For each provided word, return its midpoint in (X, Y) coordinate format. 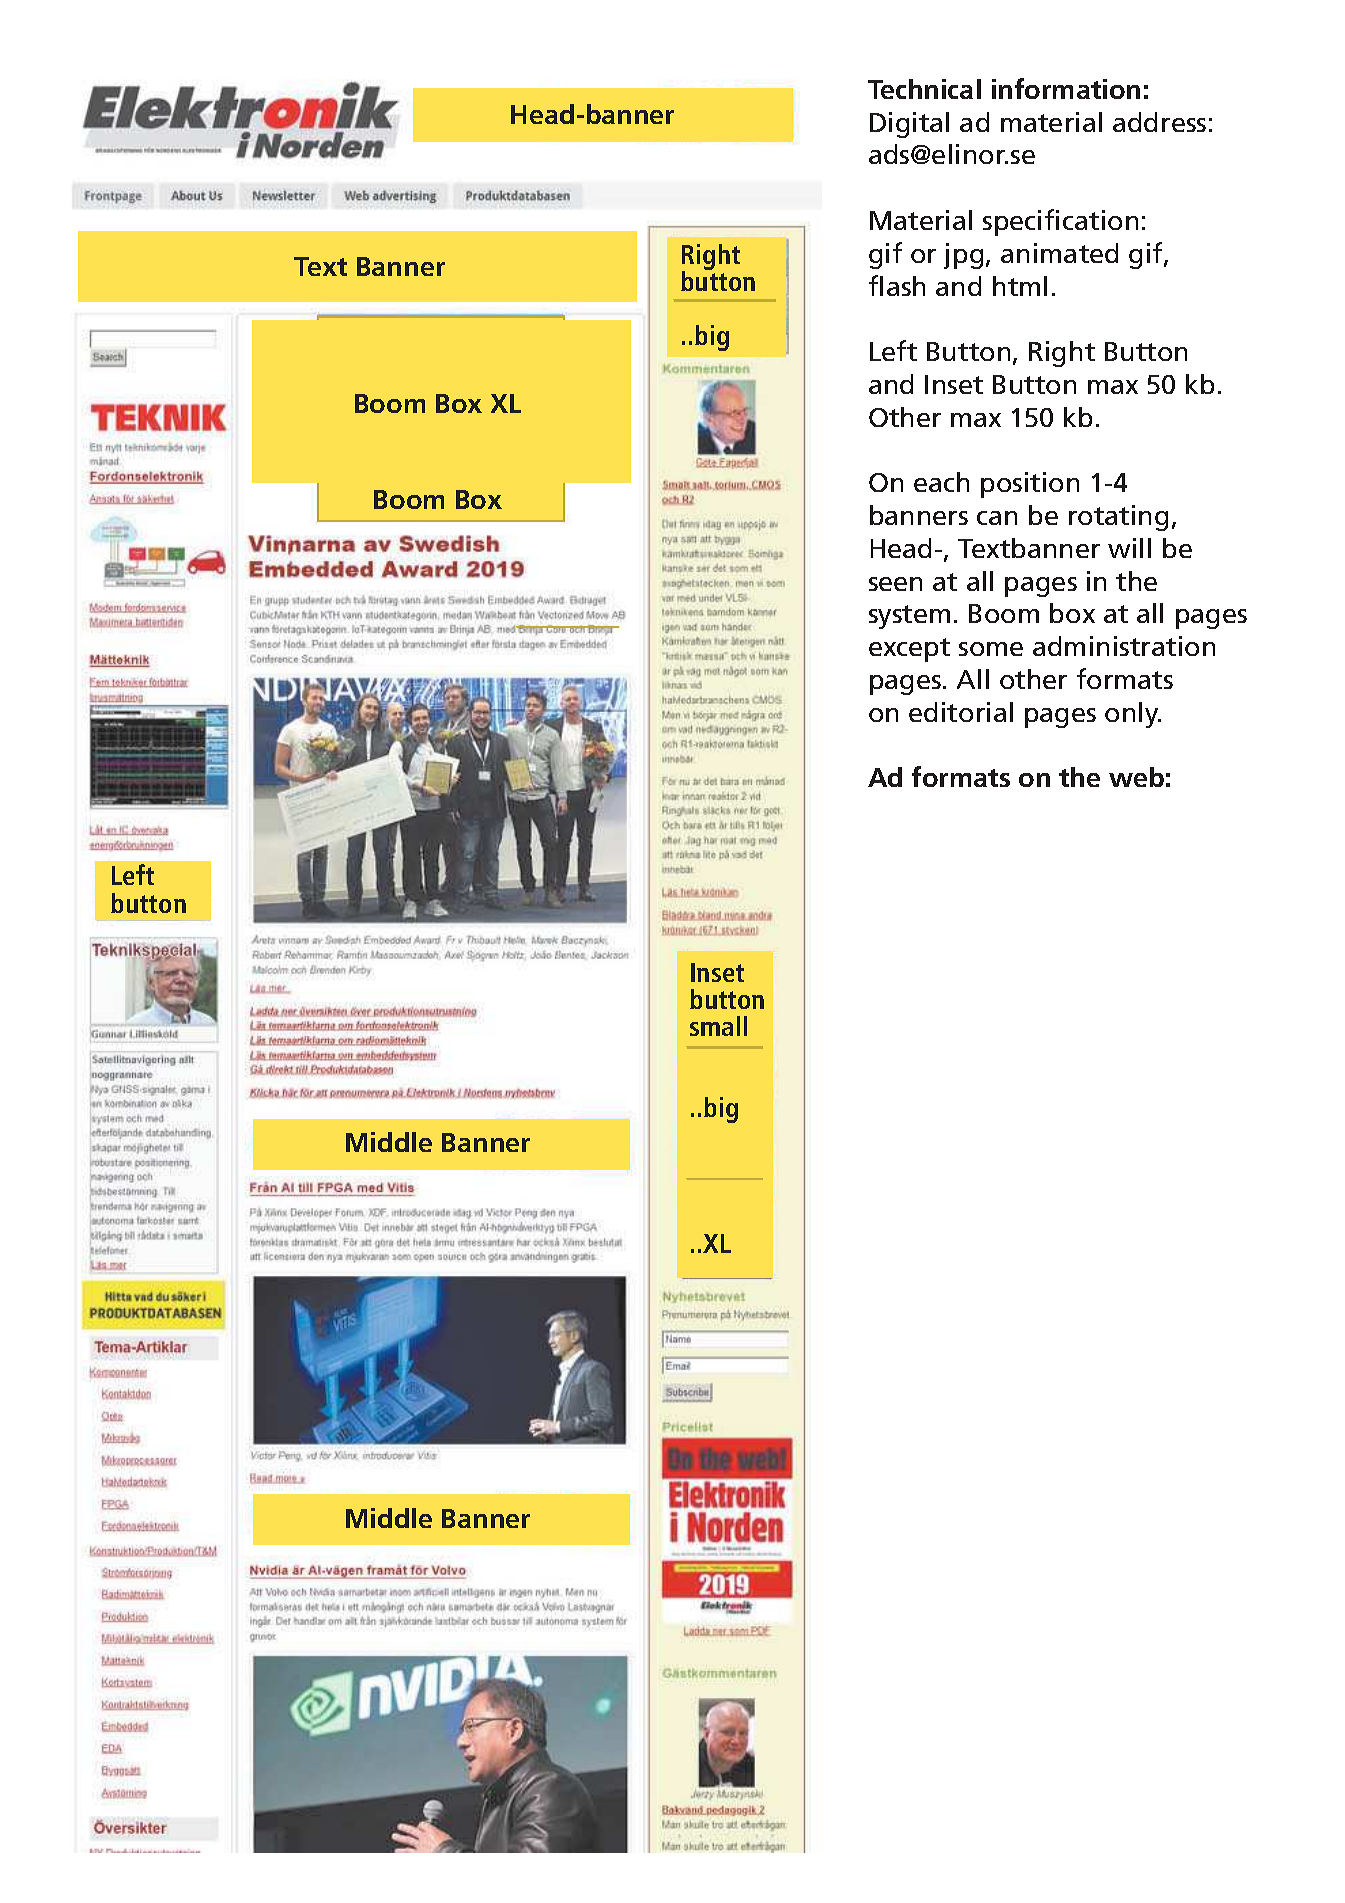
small (718, 1026)
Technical (924, 89)
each (941, 482)
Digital (909, 125)
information (1066, 88)
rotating (1118, 518)
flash (897, 285)
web (1136, 777)
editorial (961, 712)
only (1133, 715)
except (909, 650)
